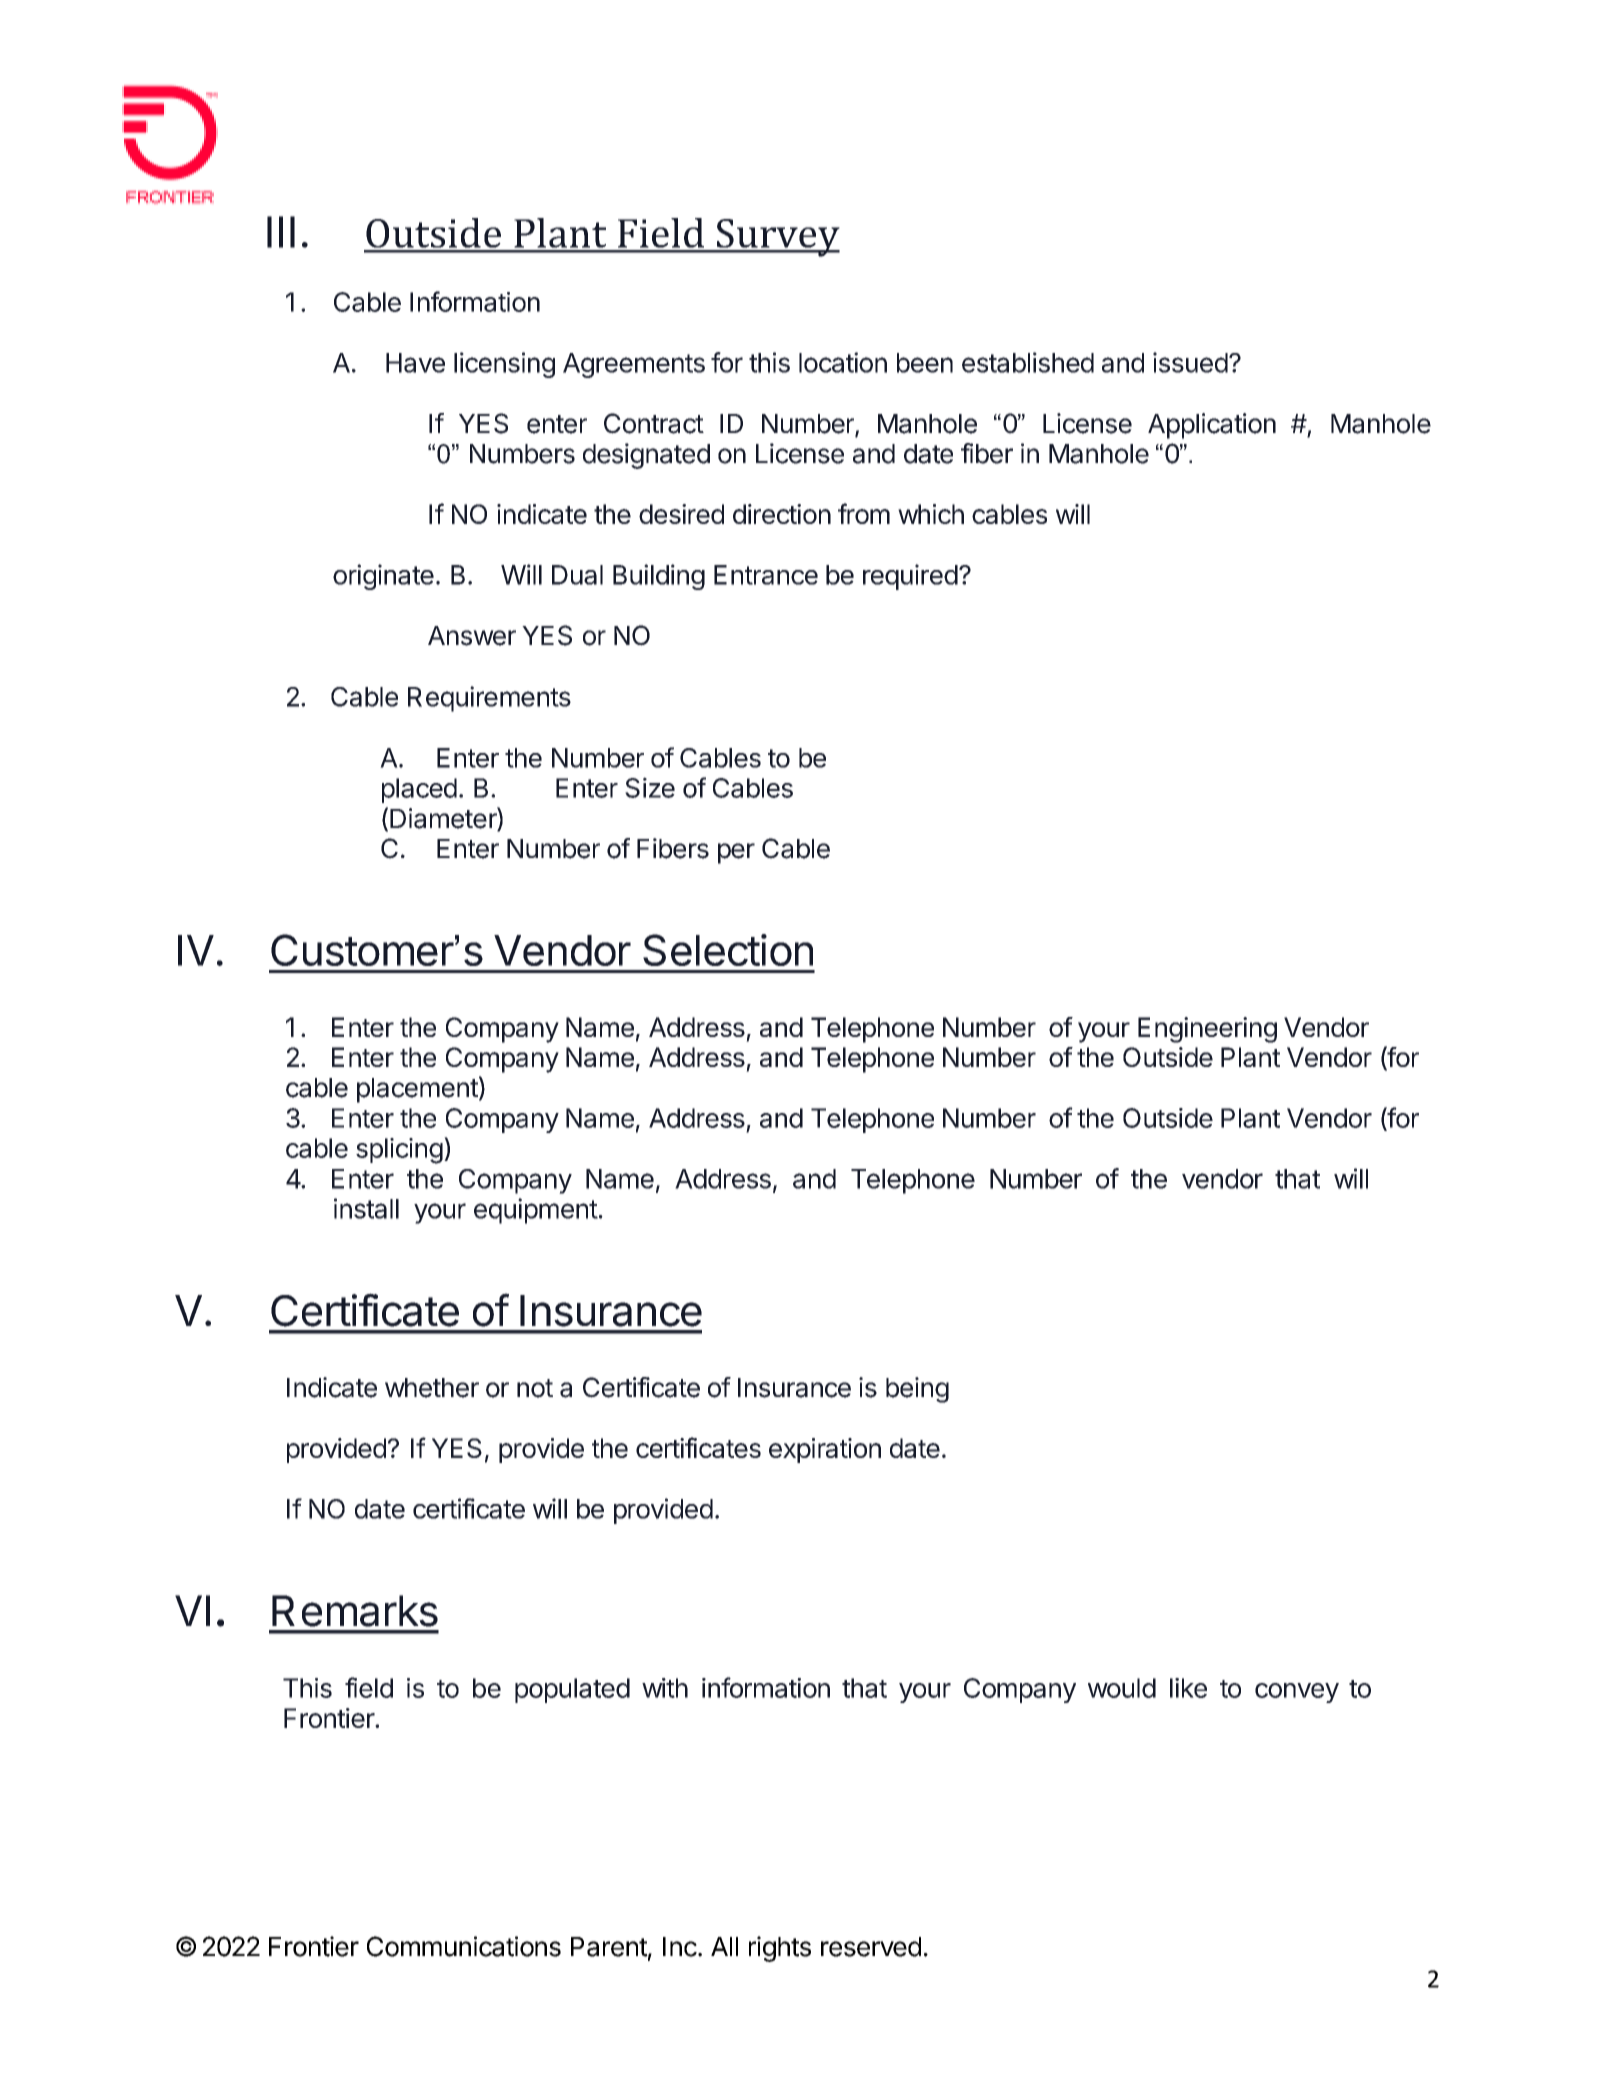 The image size is (1614, 2088). What do you see at coordinates (777, 238) in the screenshot?
I see `Survey` at bounding box center [777, 238].
